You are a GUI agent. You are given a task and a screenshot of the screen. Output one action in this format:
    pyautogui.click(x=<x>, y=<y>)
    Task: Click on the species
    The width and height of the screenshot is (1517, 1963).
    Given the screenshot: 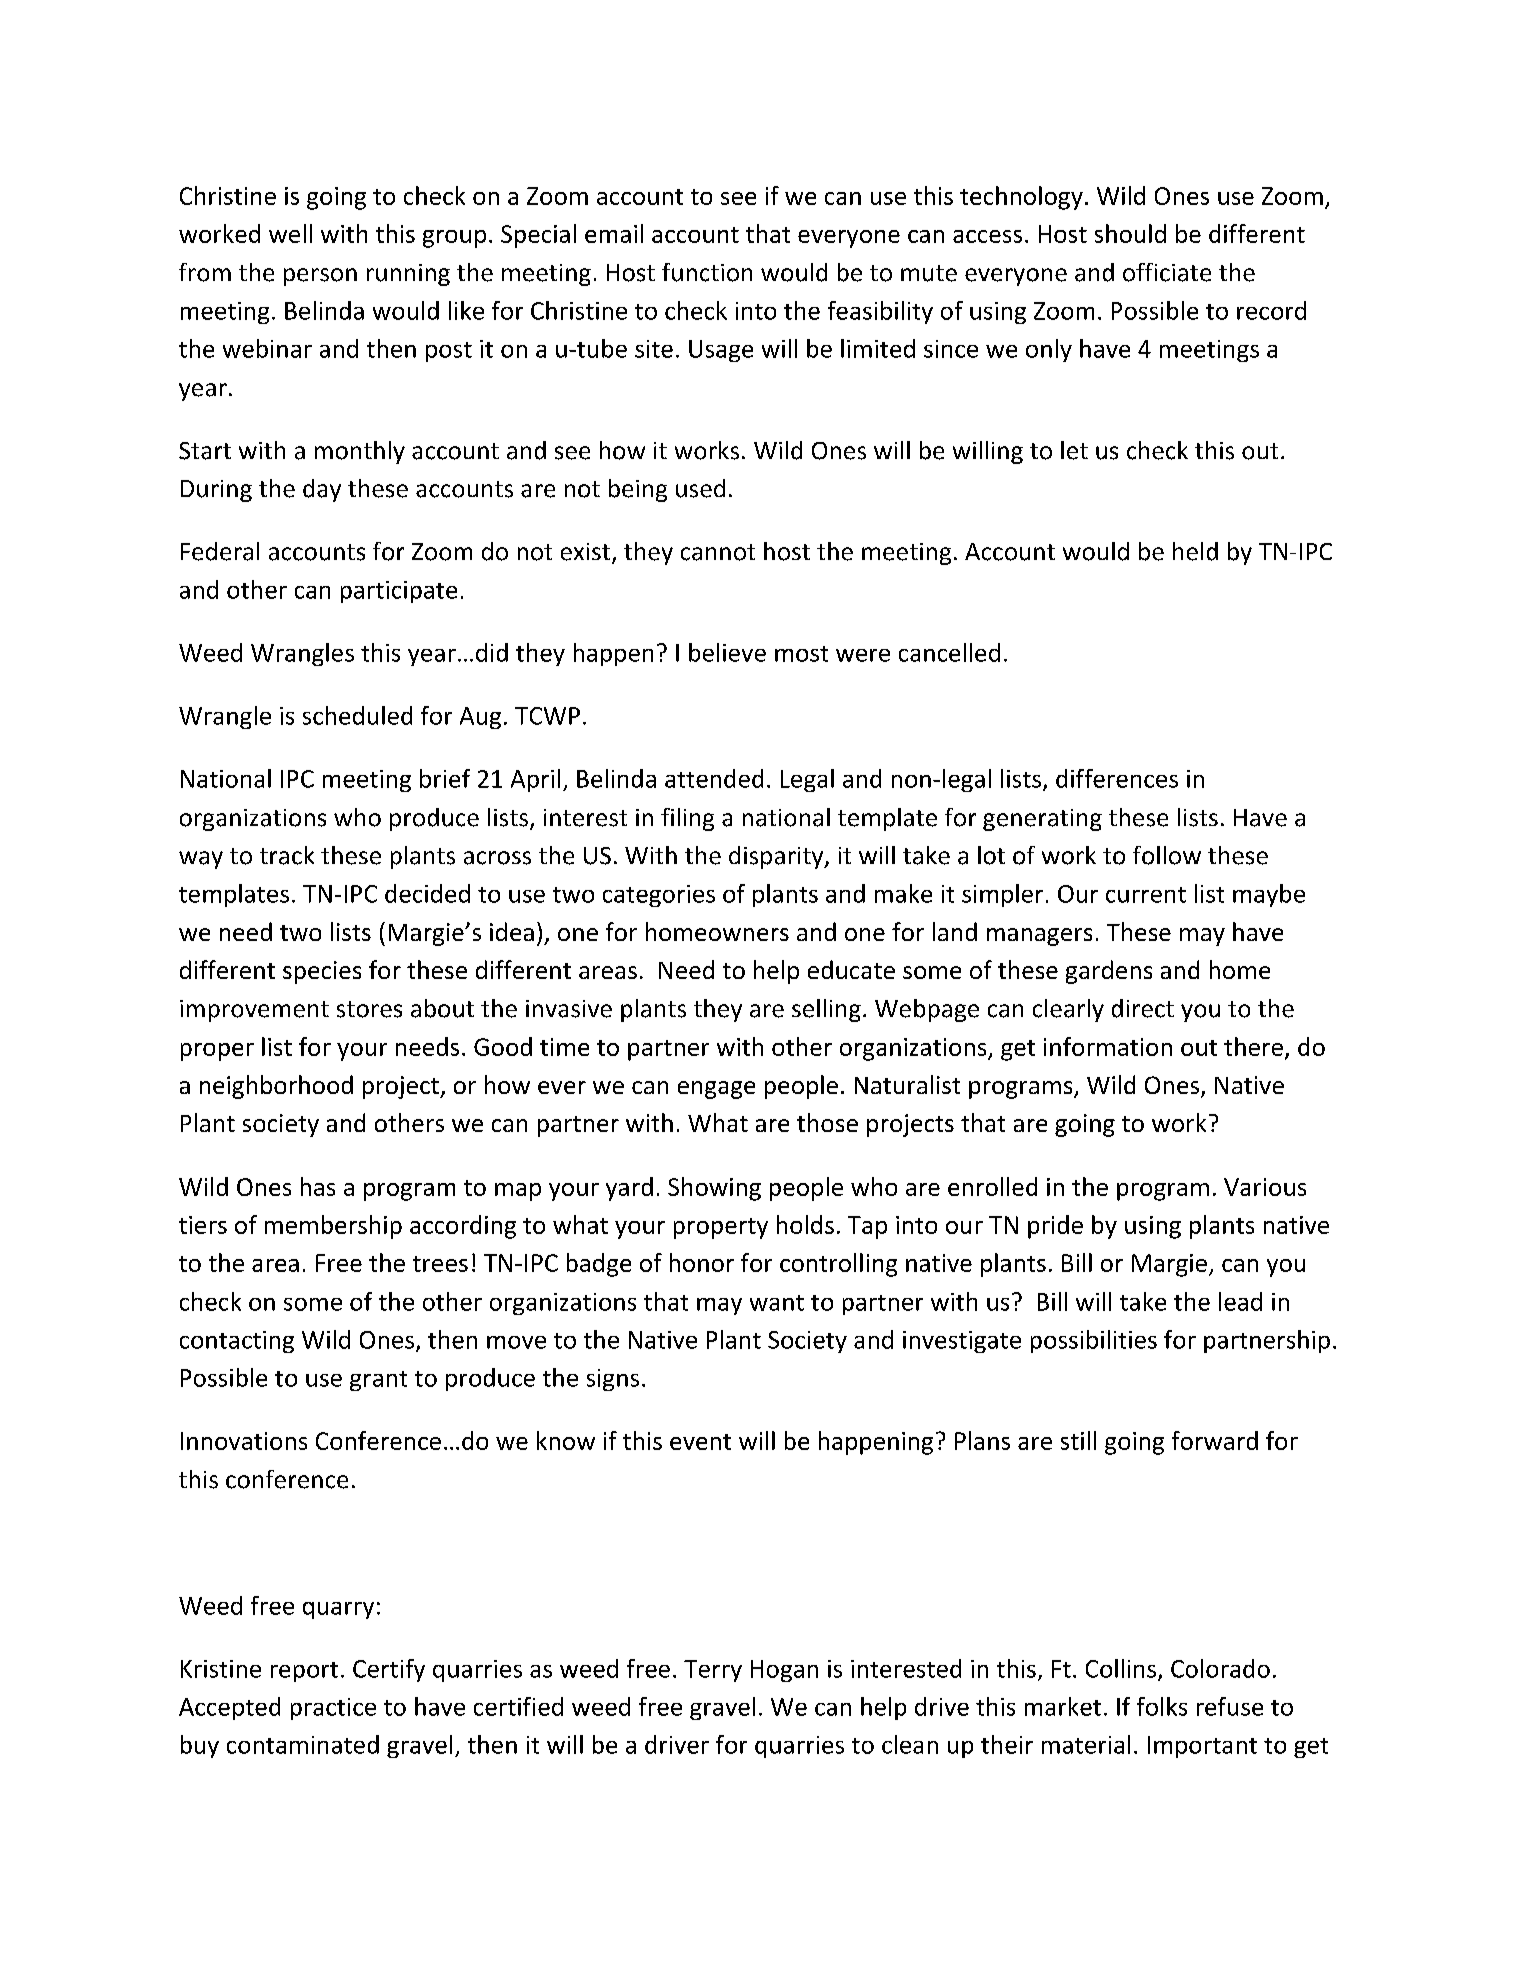 What is the action you would take?
    pyautogui.click(x=322, y=972)
